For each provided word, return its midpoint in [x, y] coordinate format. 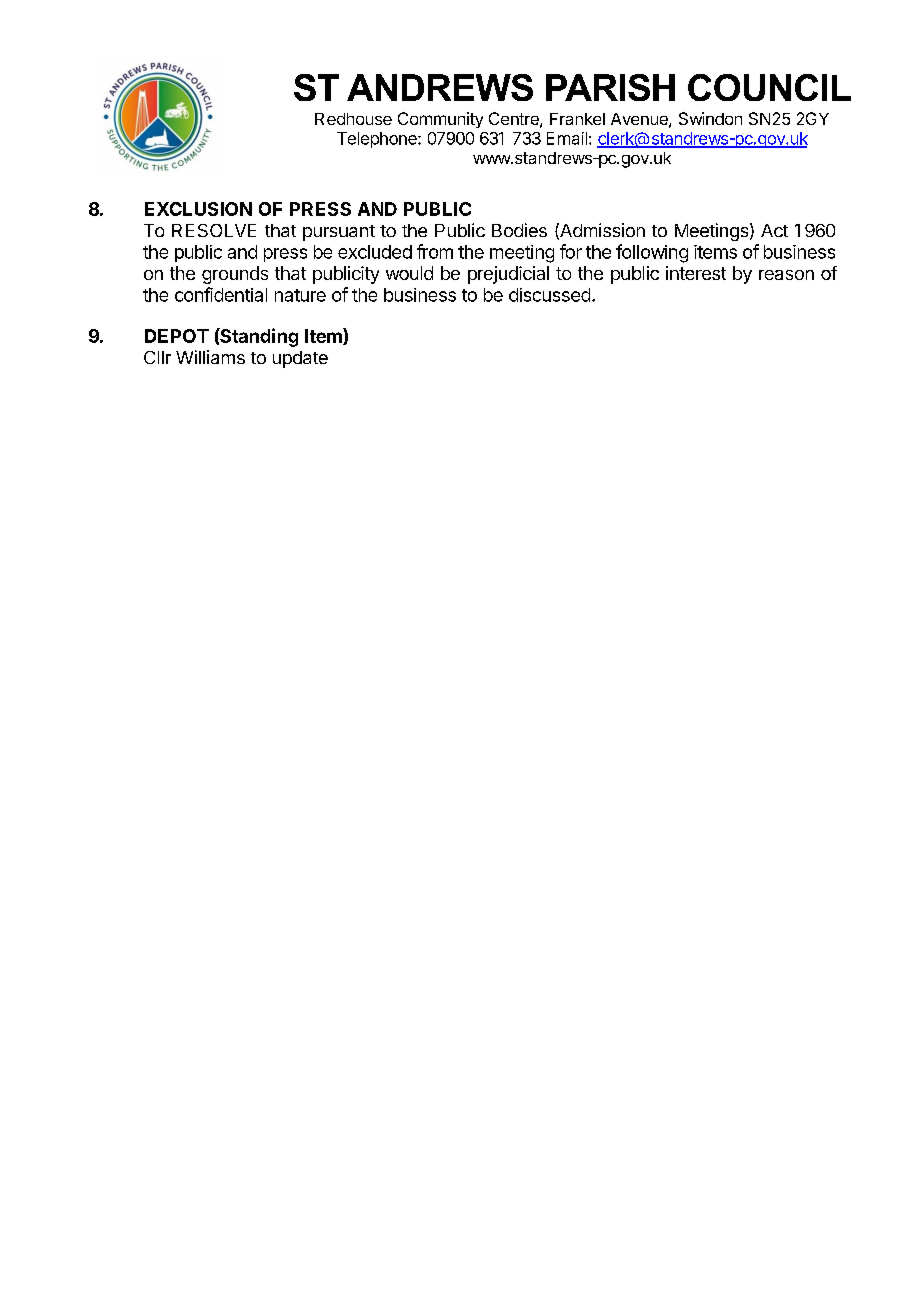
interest [696, 273]
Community [440, 120]
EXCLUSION [198, 209]
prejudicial [508, 275]
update [300, 359]
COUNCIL [769, 87]
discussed [549, 295]
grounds [235, 275]
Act [774, 230]
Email [567, 138]
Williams [210, 357]
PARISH [610, 87]
